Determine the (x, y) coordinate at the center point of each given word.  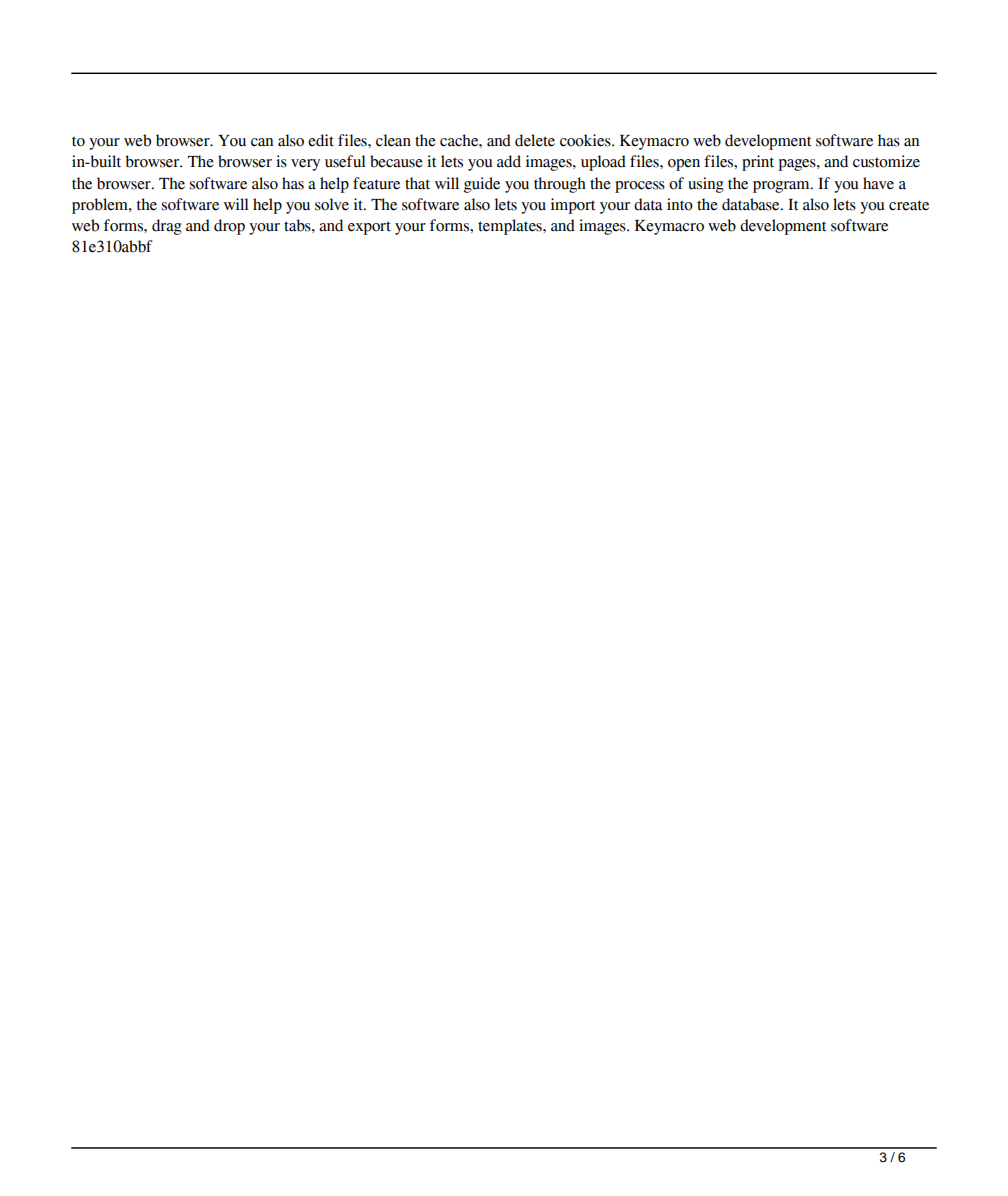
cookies (586, 140)
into (680, 204)
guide (482, 185)
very (305, 165)
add (509, 161)
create (909, 205)
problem (101, 206)
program (782, 187)
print (758, 163)
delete (535, 140)
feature (376, 183)
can (262, 142)
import (573, 206)
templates (511, 227)
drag (167, 227)
